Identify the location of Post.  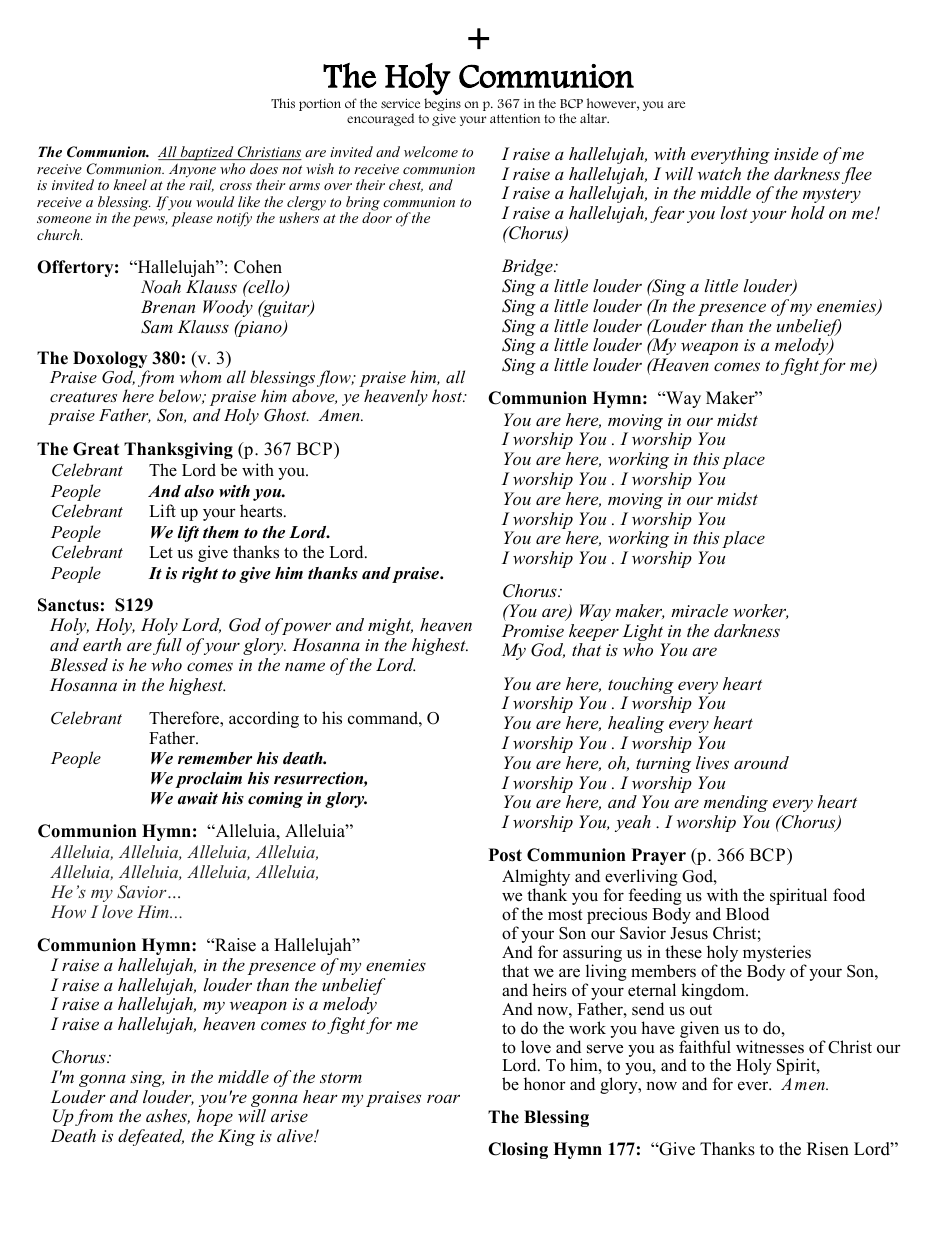
(505, 855).
